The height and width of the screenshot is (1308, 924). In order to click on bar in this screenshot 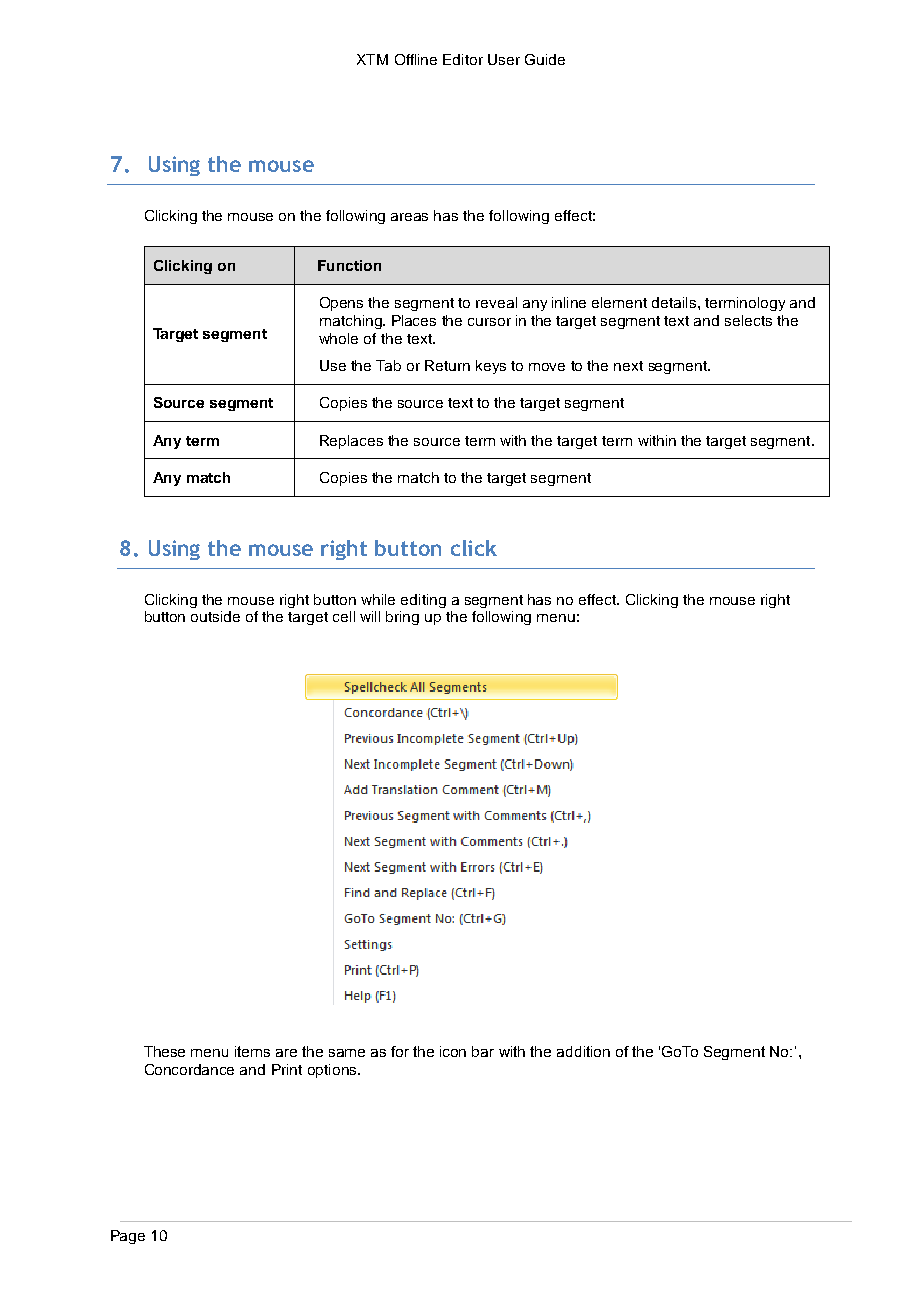, I will do `click(483, 1051)`.
